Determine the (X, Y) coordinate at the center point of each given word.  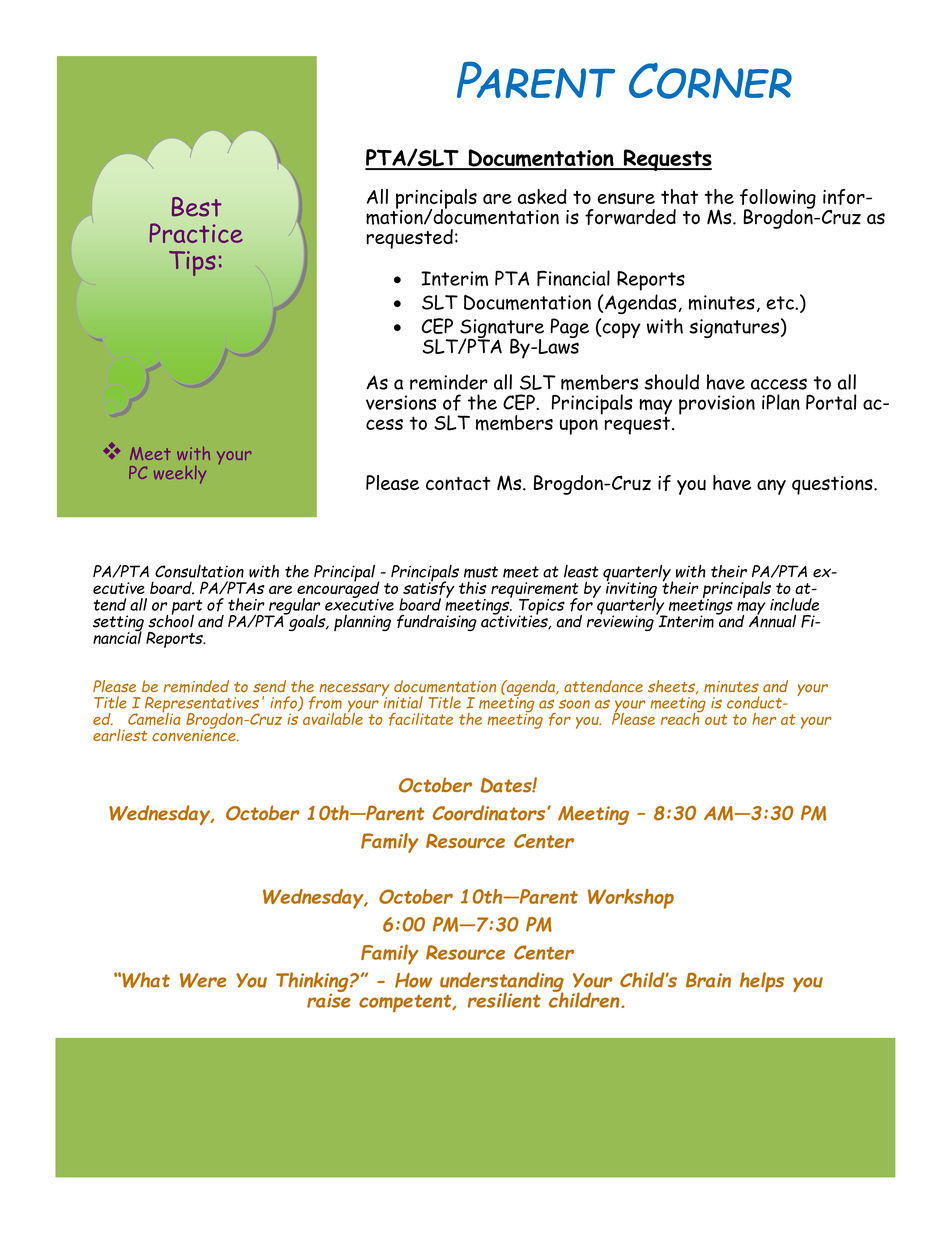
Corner (710, 81)
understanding (502, 983)
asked (542, 196)
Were (203, 980)
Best (197, 207)
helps (762, 982)
